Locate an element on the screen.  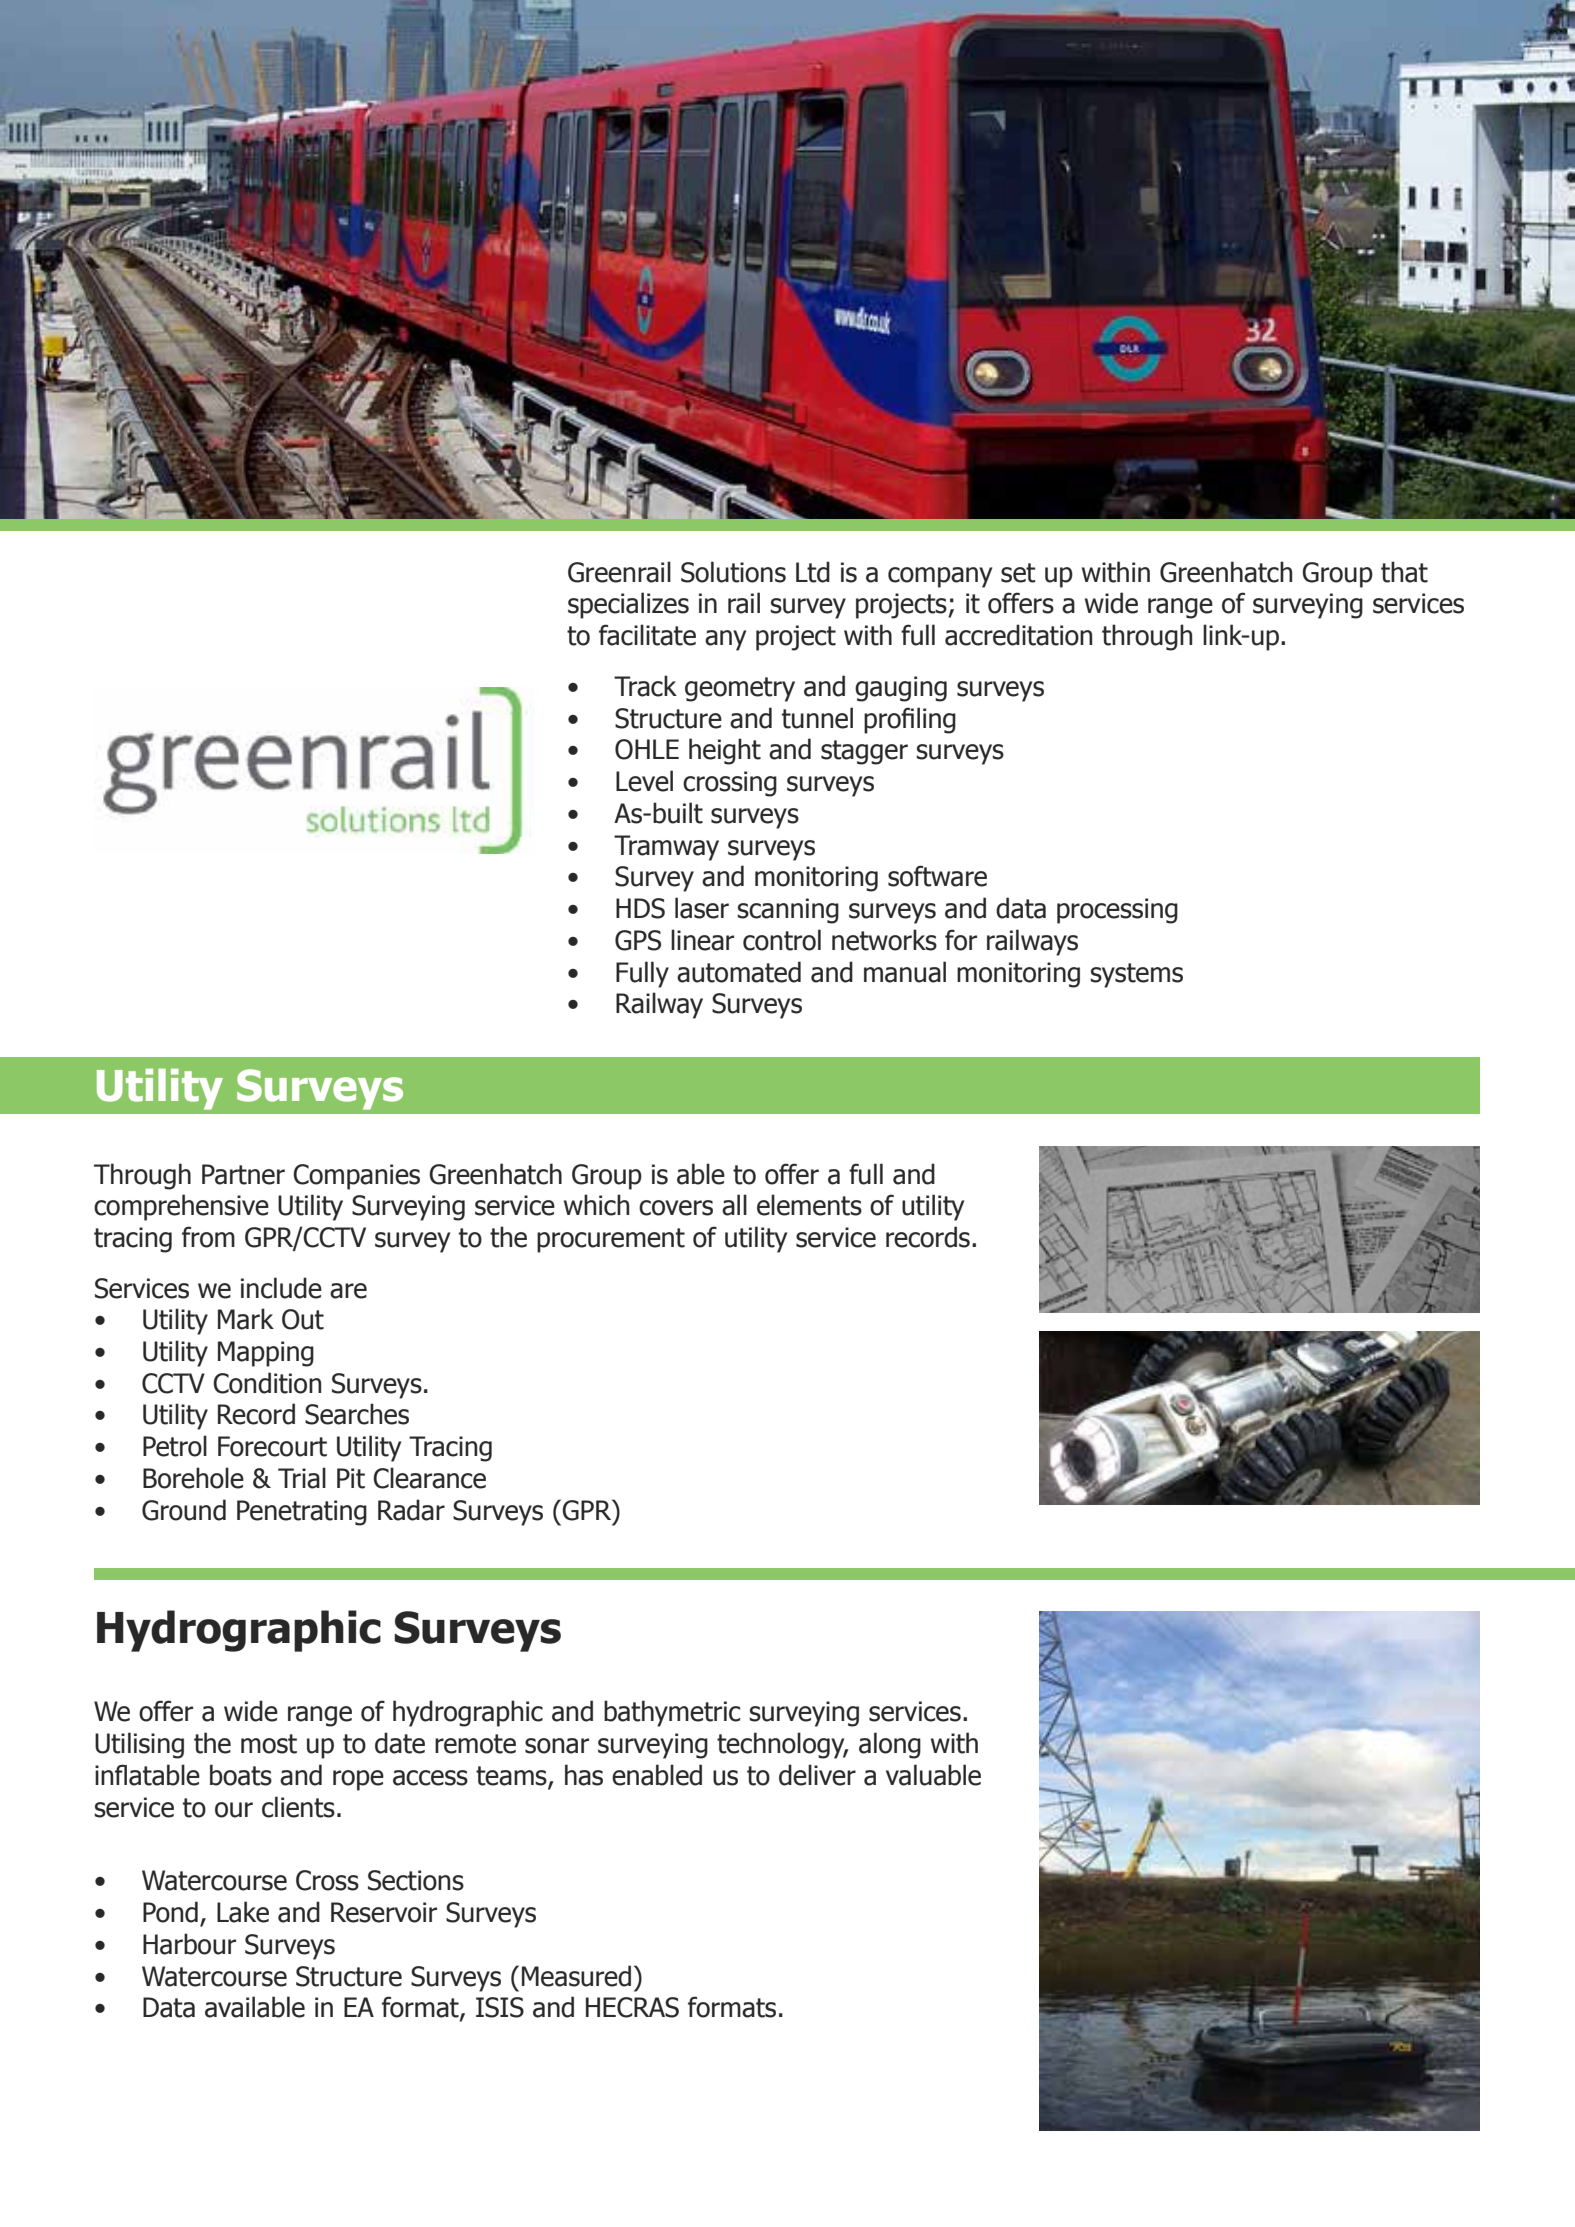
that is located at coordinates (1404, 572).
